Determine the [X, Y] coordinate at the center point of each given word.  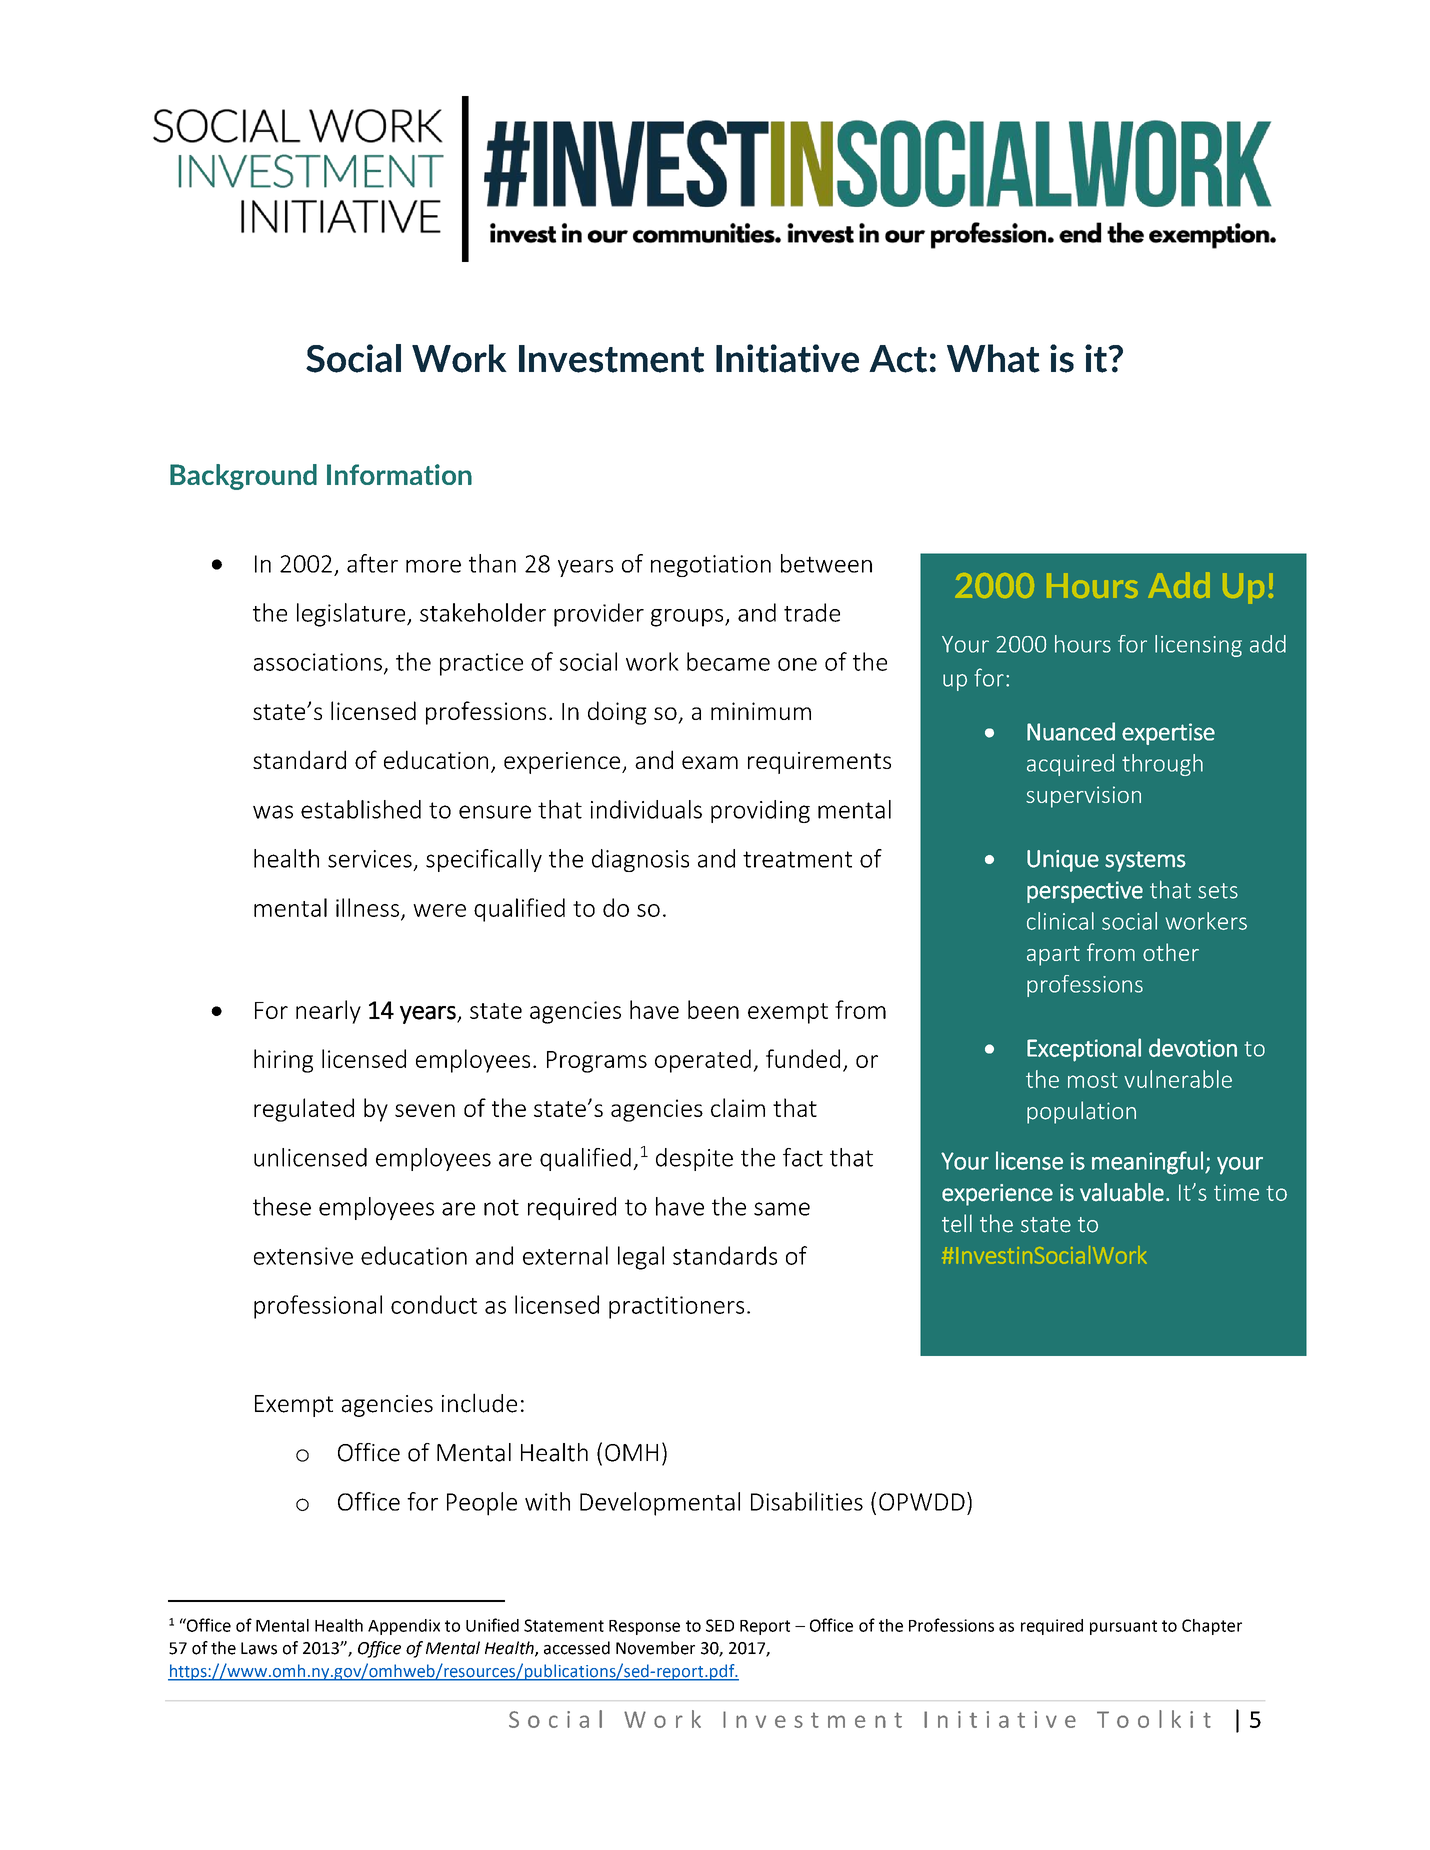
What [993, 358]
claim [738, 1107]
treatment [797, 859]
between [826, 563]
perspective [1085, 892]
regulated [304, 1110]
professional [318, 1307]
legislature [352, 615]
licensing [1198, 646]
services [370, 859]
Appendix [404, 1627]
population [1081, 1112]
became [728, 661]
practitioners [676, 1307]
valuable [1122, 1192]
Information [399, 474]
